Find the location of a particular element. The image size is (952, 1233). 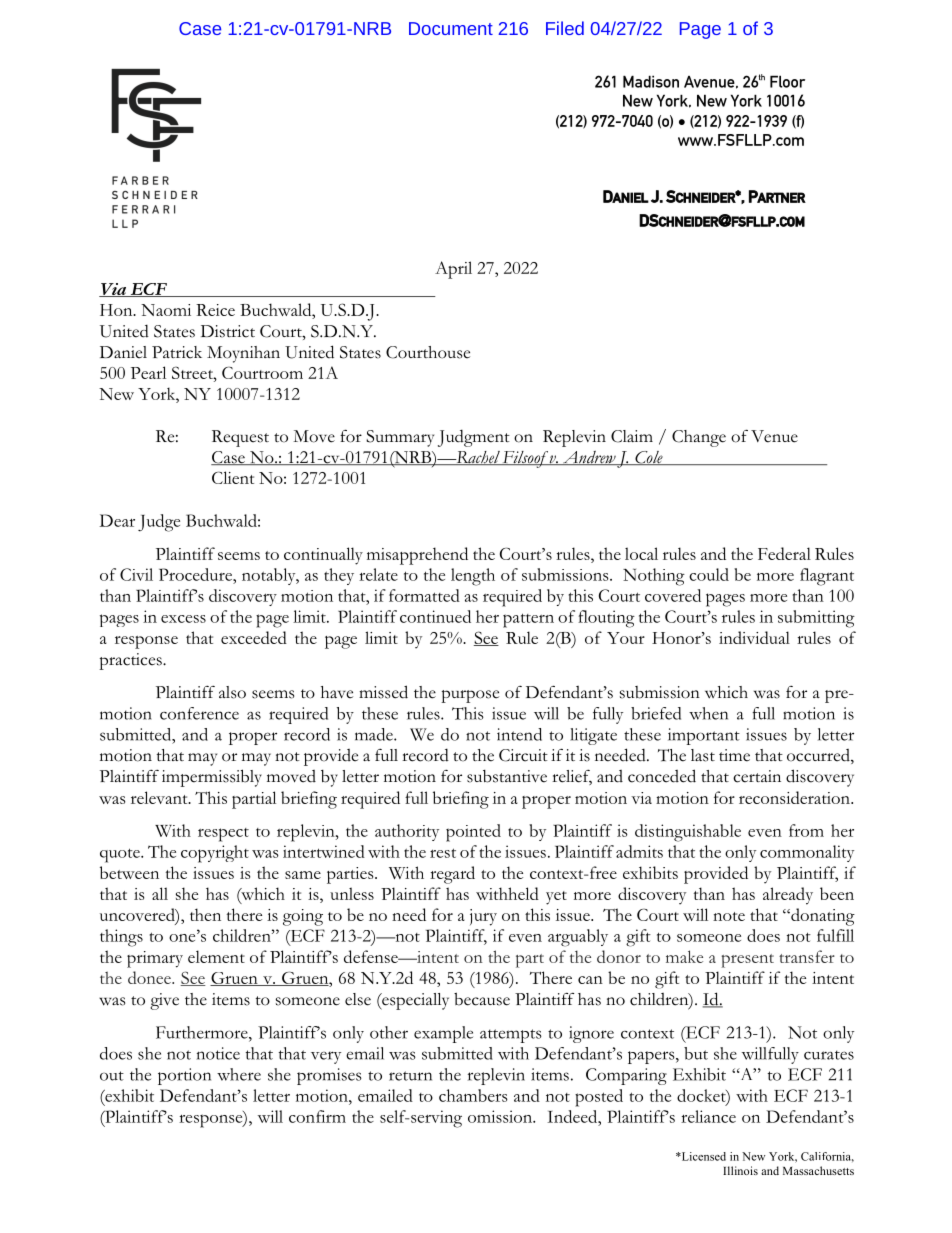

Filed is located at coordinates (565, 28).
